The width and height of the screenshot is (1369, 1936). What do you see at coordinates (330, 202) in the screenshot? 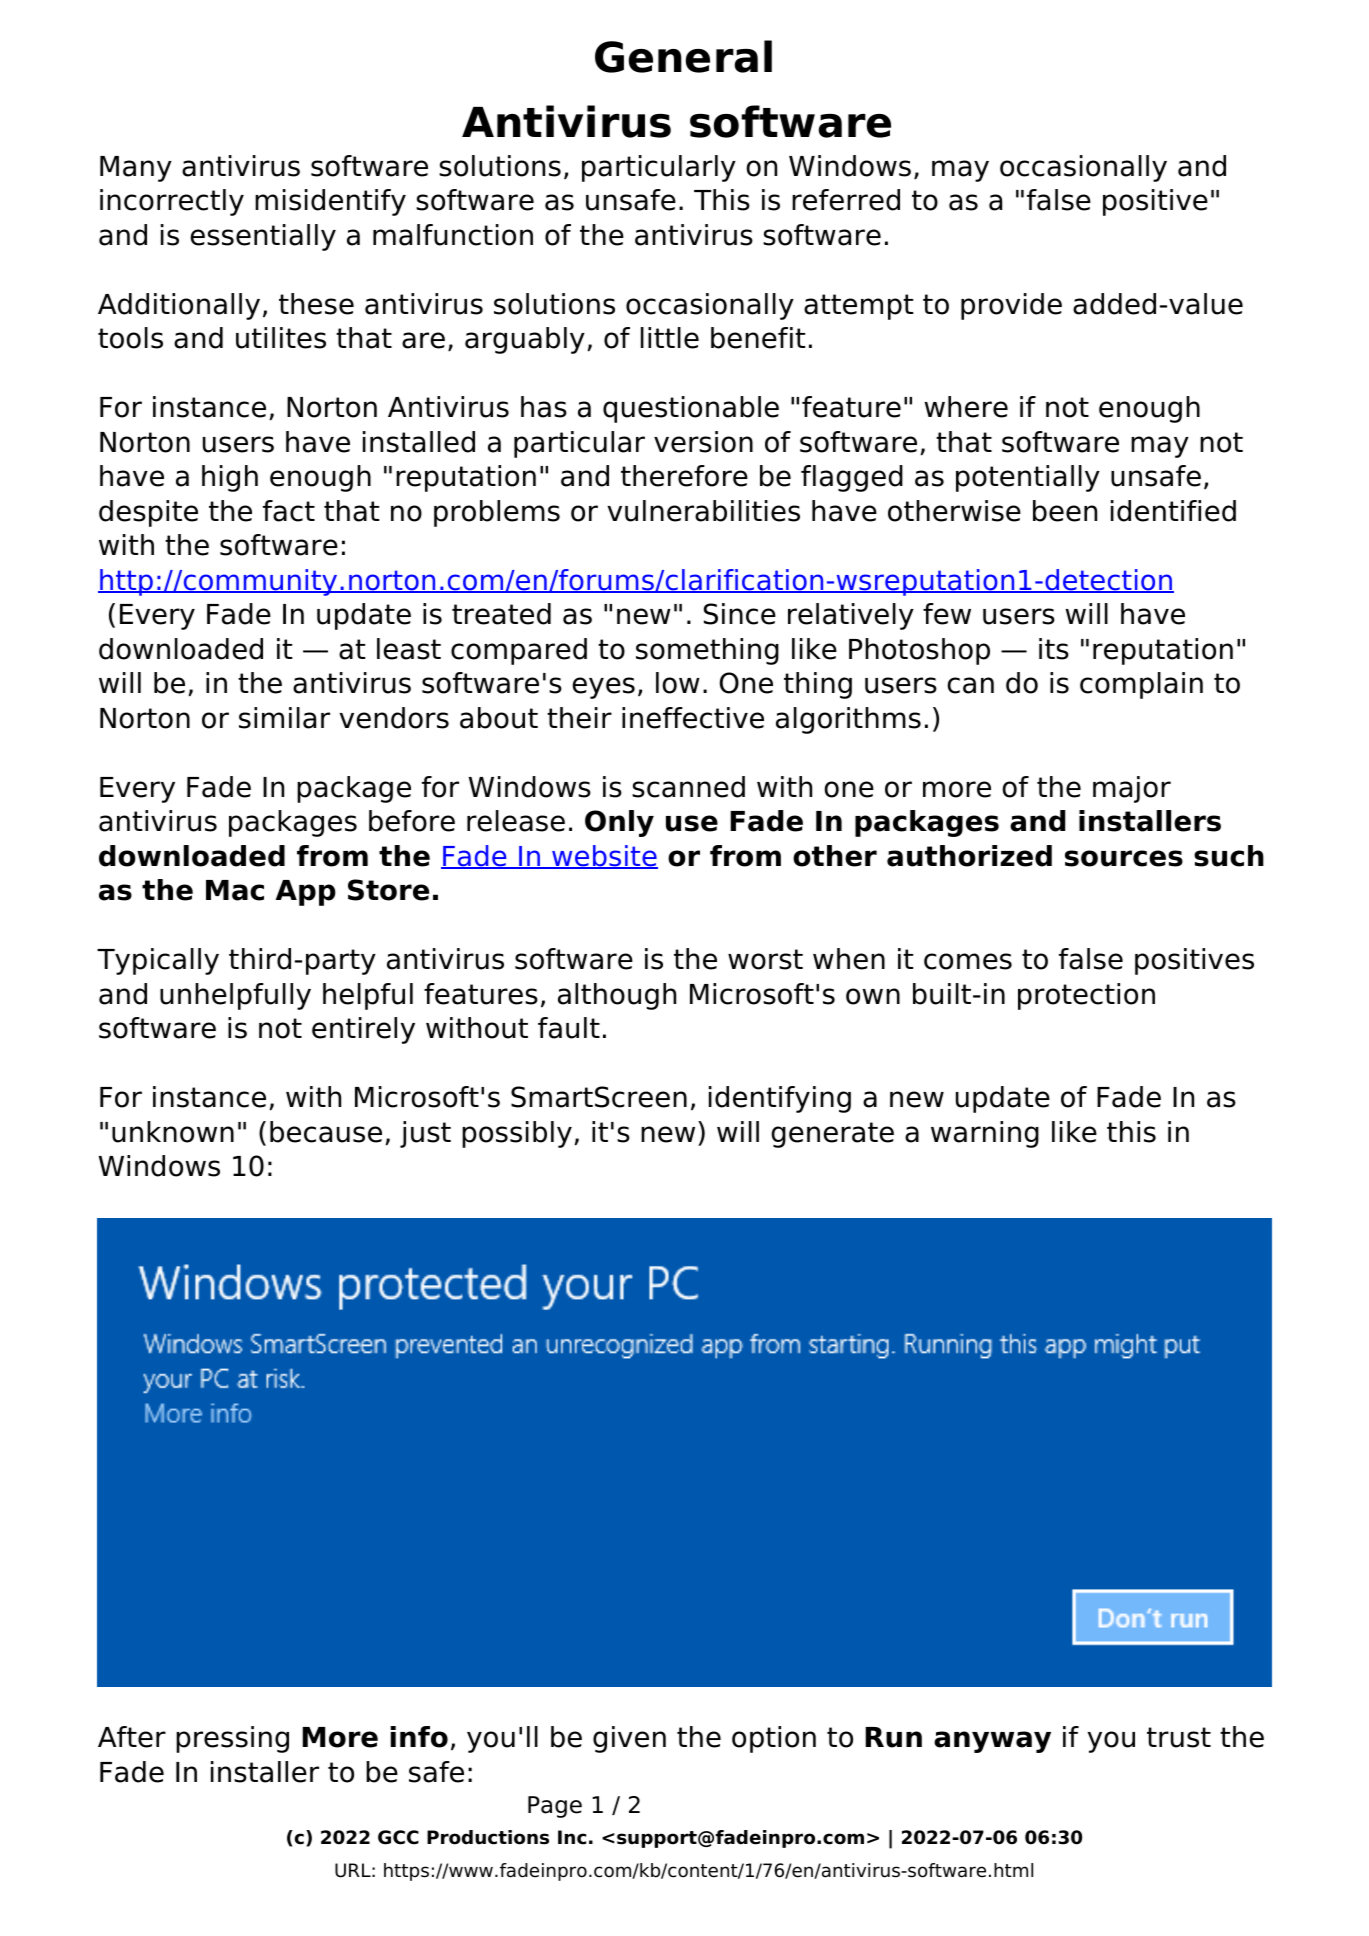
I see `misidentify` at bounding box center [330, 202].
